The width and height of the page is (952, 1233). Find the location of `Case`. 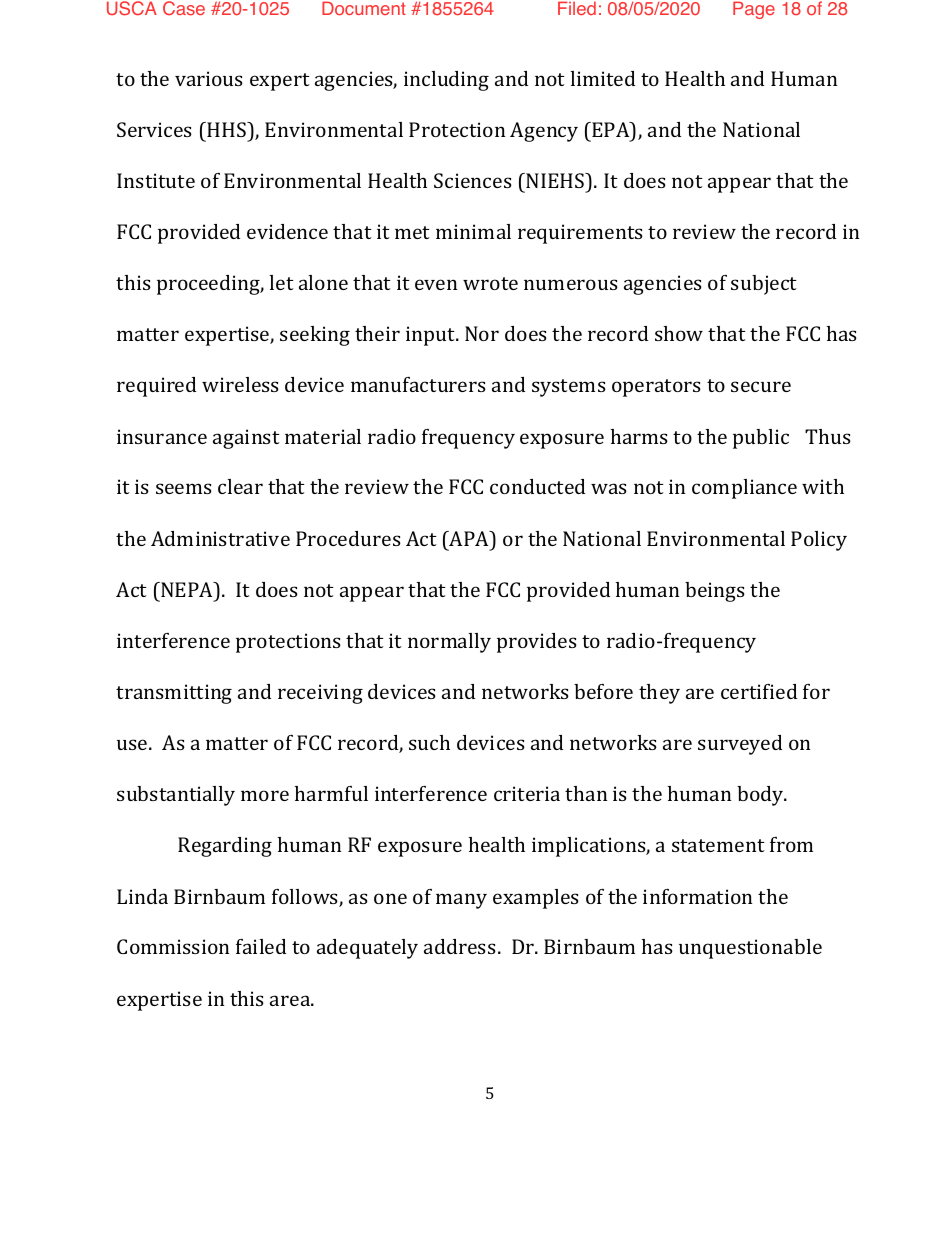

Case is located at coordinates (184, 8).
